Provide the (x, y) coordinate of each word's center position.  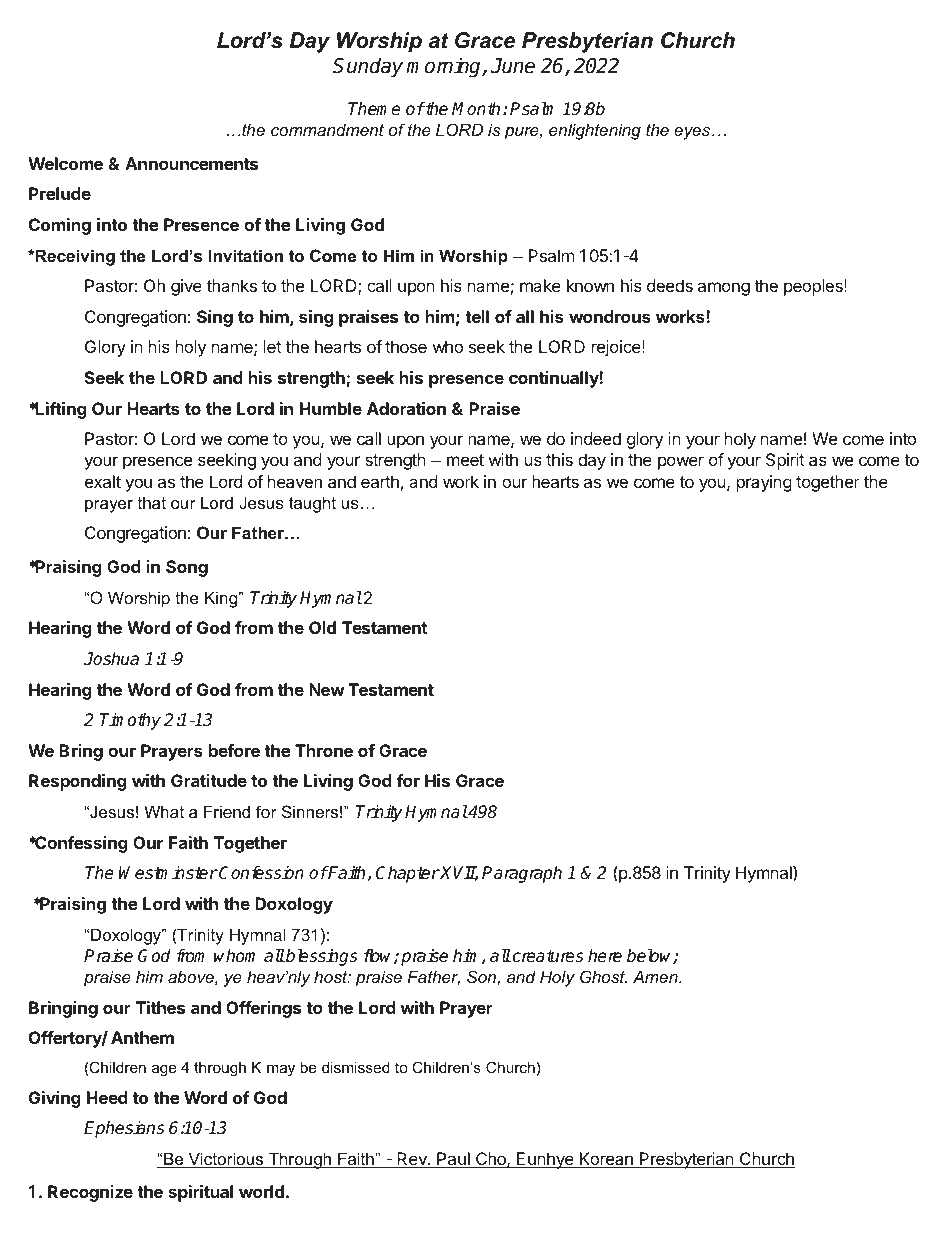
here (605, 956)
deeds (670, 285)
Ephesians (124, 1129)
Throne (324, 750)
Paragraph (522, 874)
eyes (693, 133)
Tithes (160, 1007)
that (152, 502)
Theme (374, 109)
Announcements (191, 163)
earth (380, 481)
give (186, 287)
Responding (78, 782)
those (406, 346)
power (681, 463)
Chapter (408, 874)
